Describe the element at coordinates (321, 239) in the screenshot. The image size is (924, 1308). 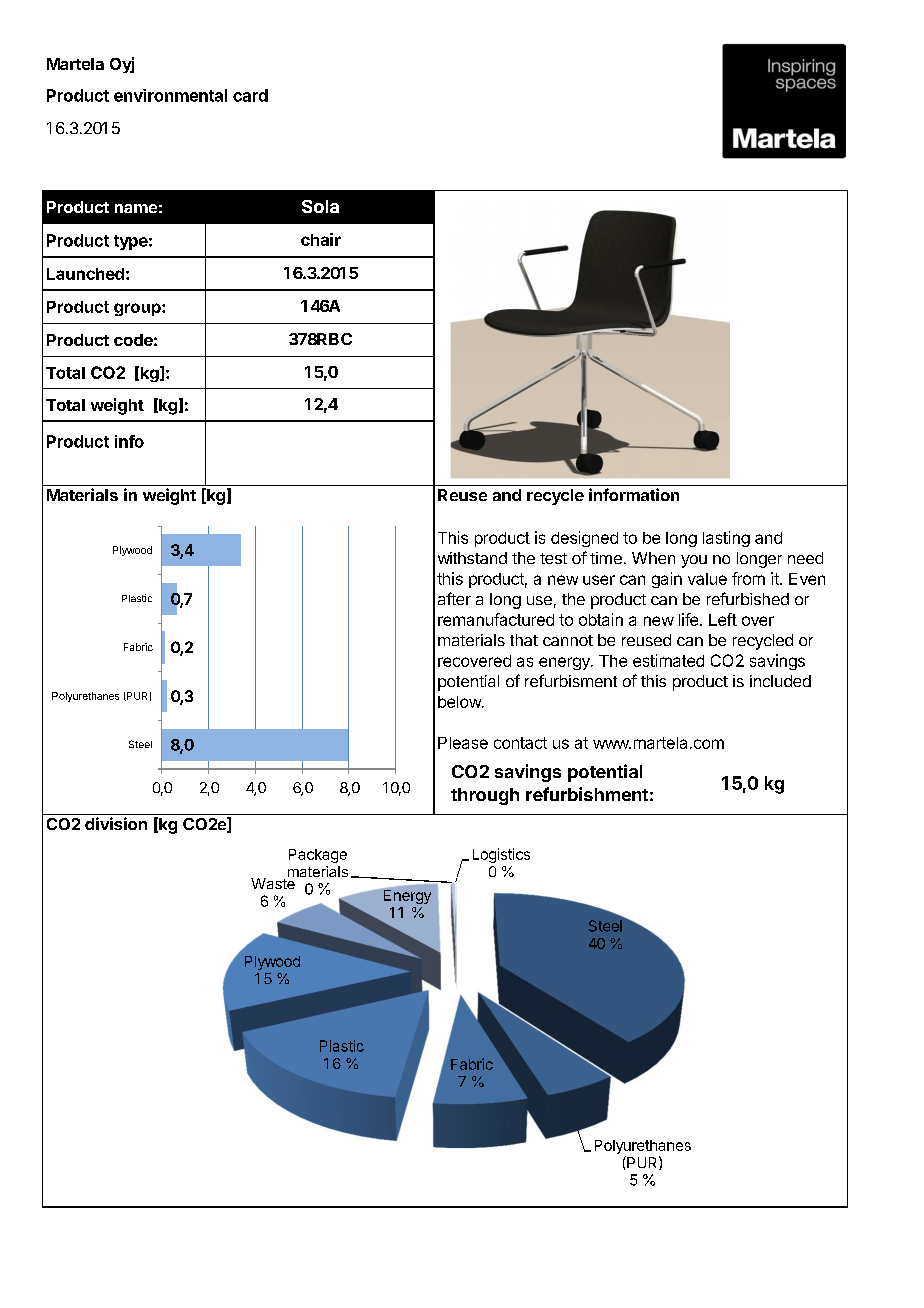
I see `chair` at that location.
